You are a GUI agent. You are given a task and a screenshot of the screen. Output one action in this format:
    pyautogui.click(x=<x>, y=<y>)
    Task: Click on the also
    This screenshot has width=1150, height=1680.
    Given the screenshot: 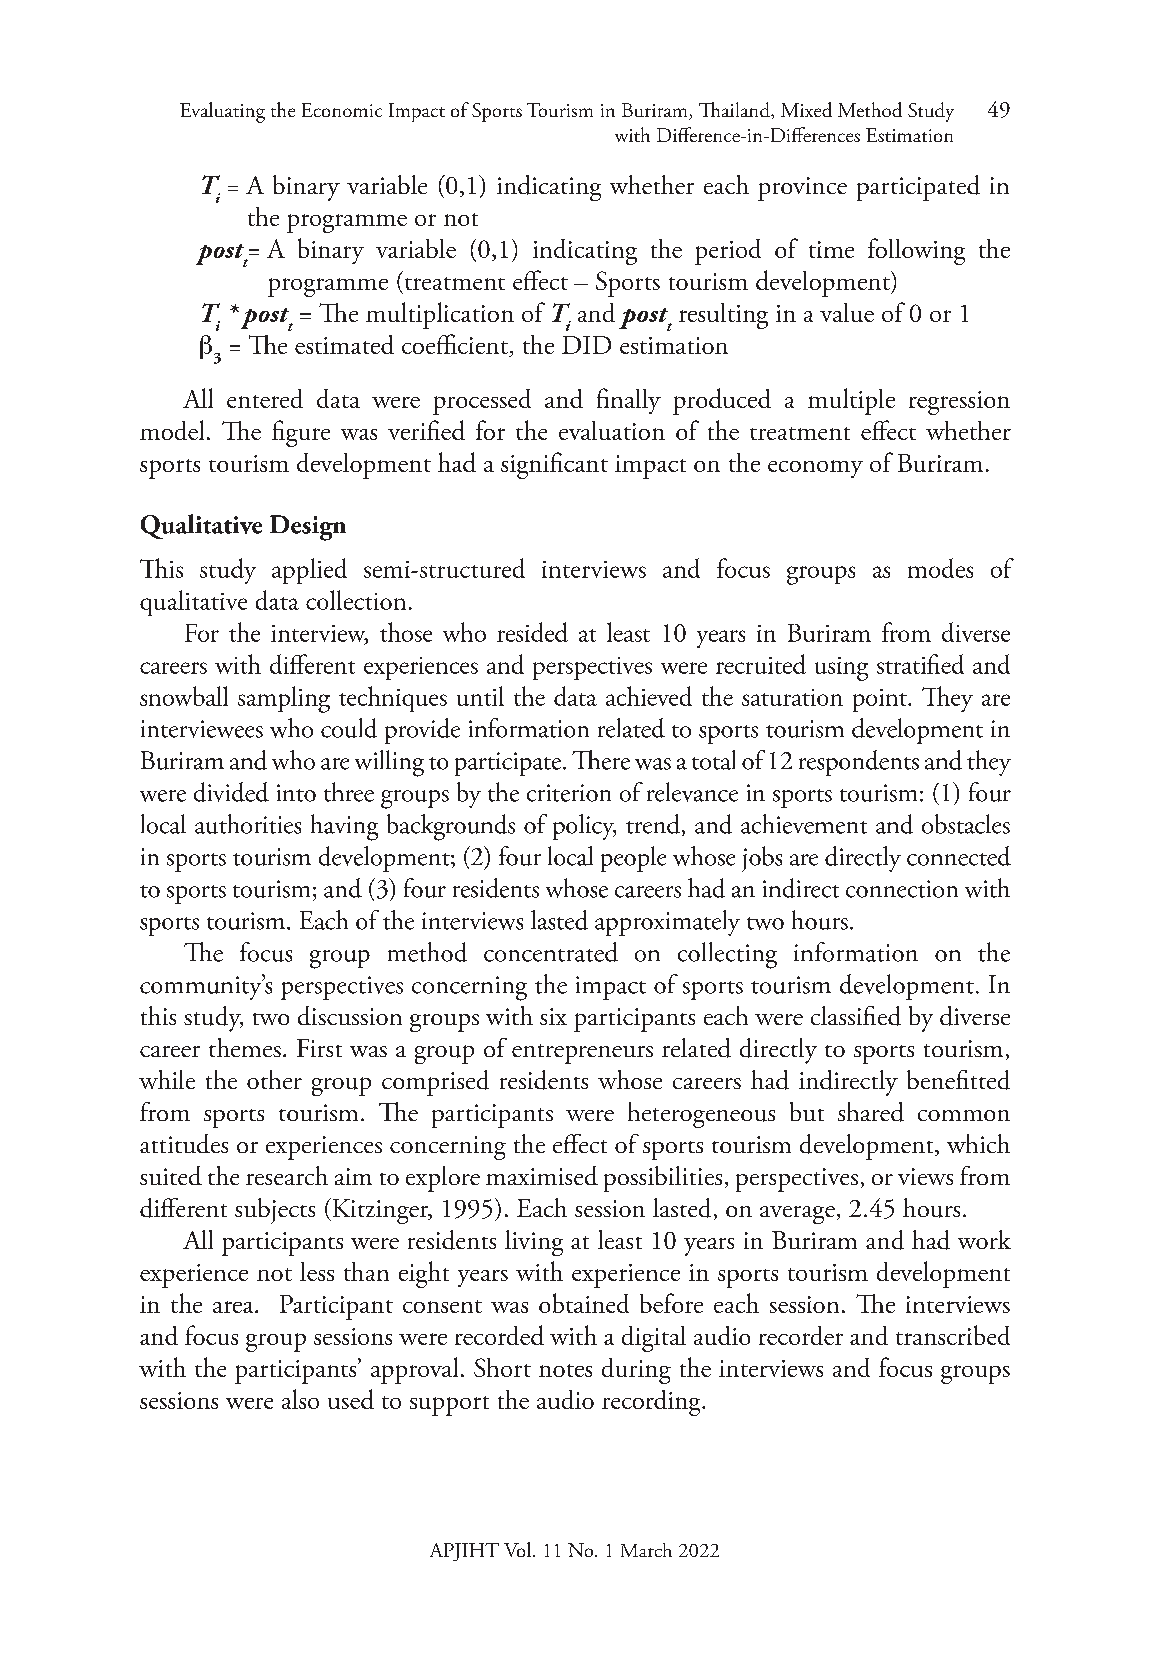 What is the action you would take?
    pyautogui.click(x=300, y=1399)
